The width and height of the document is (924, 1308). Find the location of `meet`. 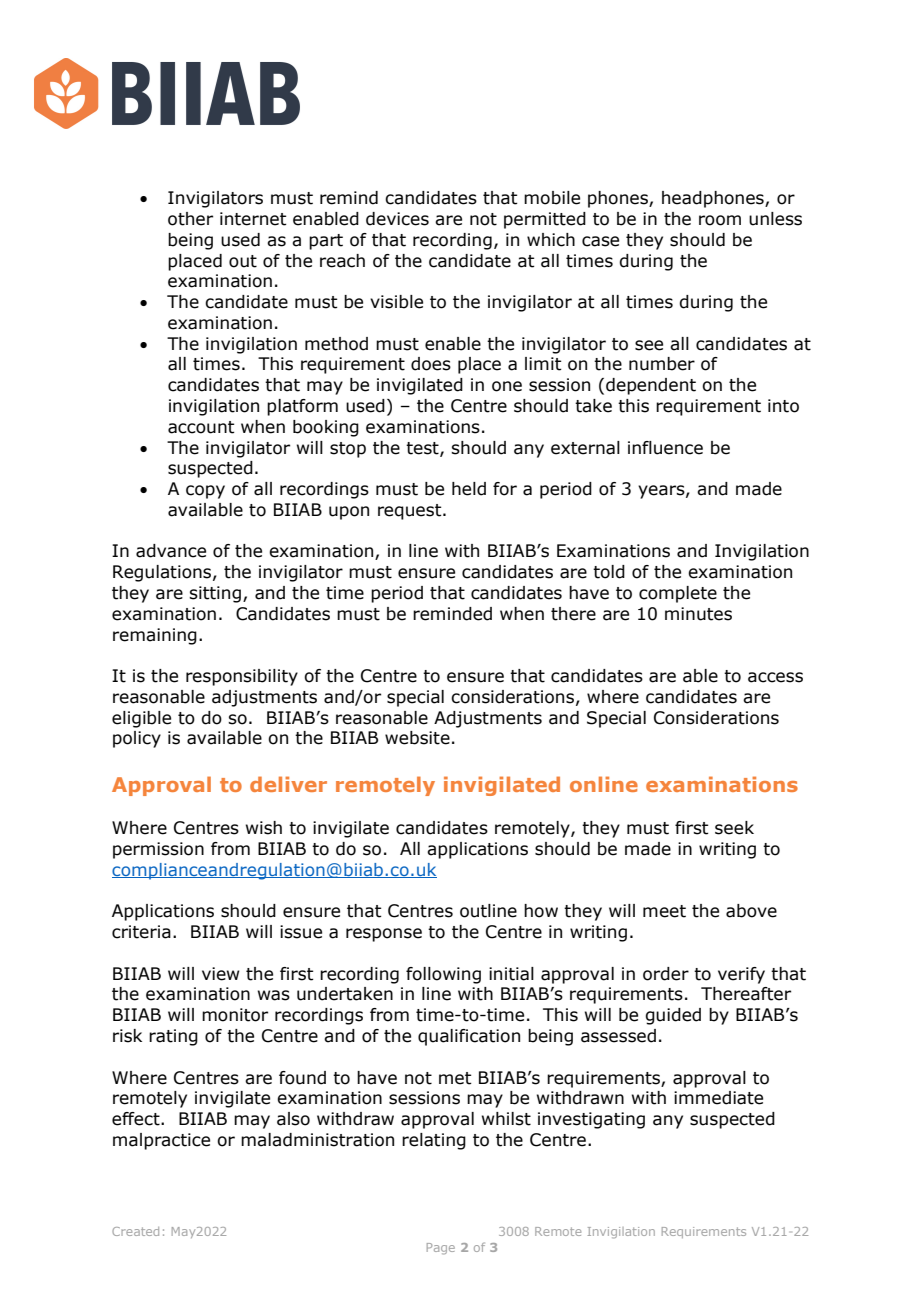

meet is located at coordinates (664, 911).
